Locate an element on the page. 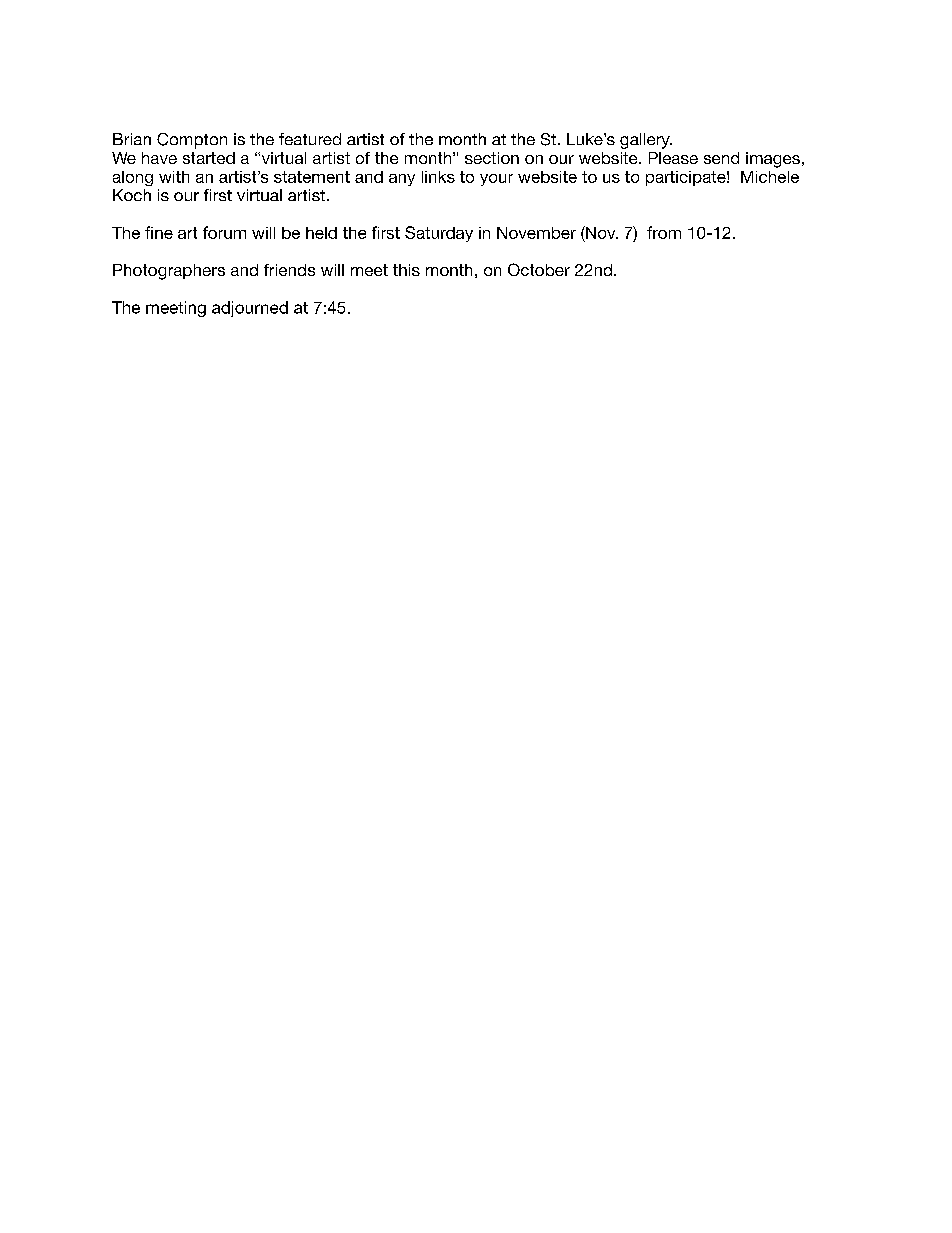 The height and width of the page is (1233, 952). gallery is located at coordinates (646, 141).
